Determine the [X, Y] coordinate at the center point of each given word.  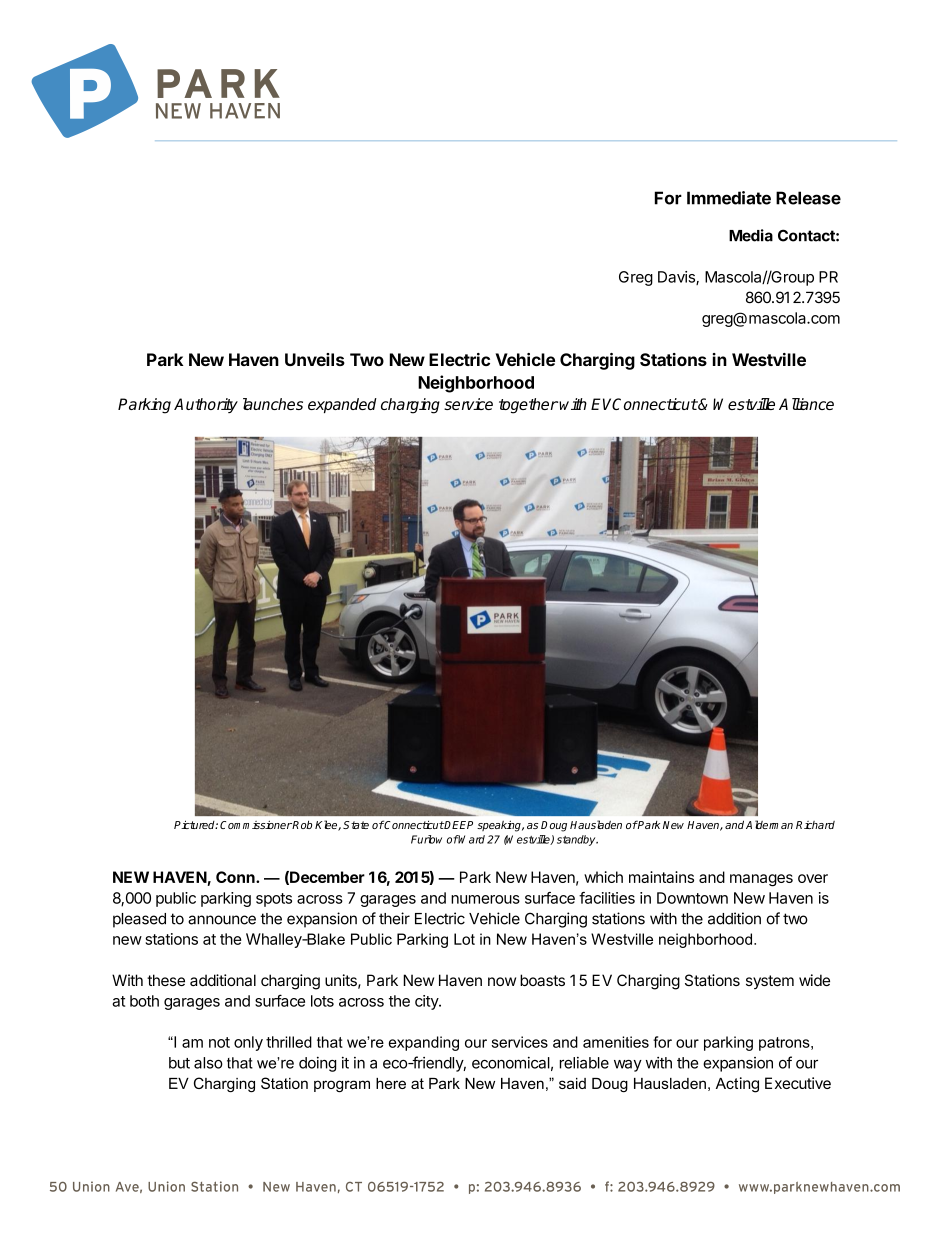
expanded [342, 405]
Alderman [769, 824]
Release [808, 198]
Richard [815, 825]
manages [761, 880]
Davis [677, 278]
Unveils [315, 359]
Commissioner [256, 824]
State [356, 825]
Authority [206, 405]
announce [222, 920]
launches [273, 404]
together [528, 406]
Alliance [806, 404]
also [208, 1063]
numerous [485, 899]
